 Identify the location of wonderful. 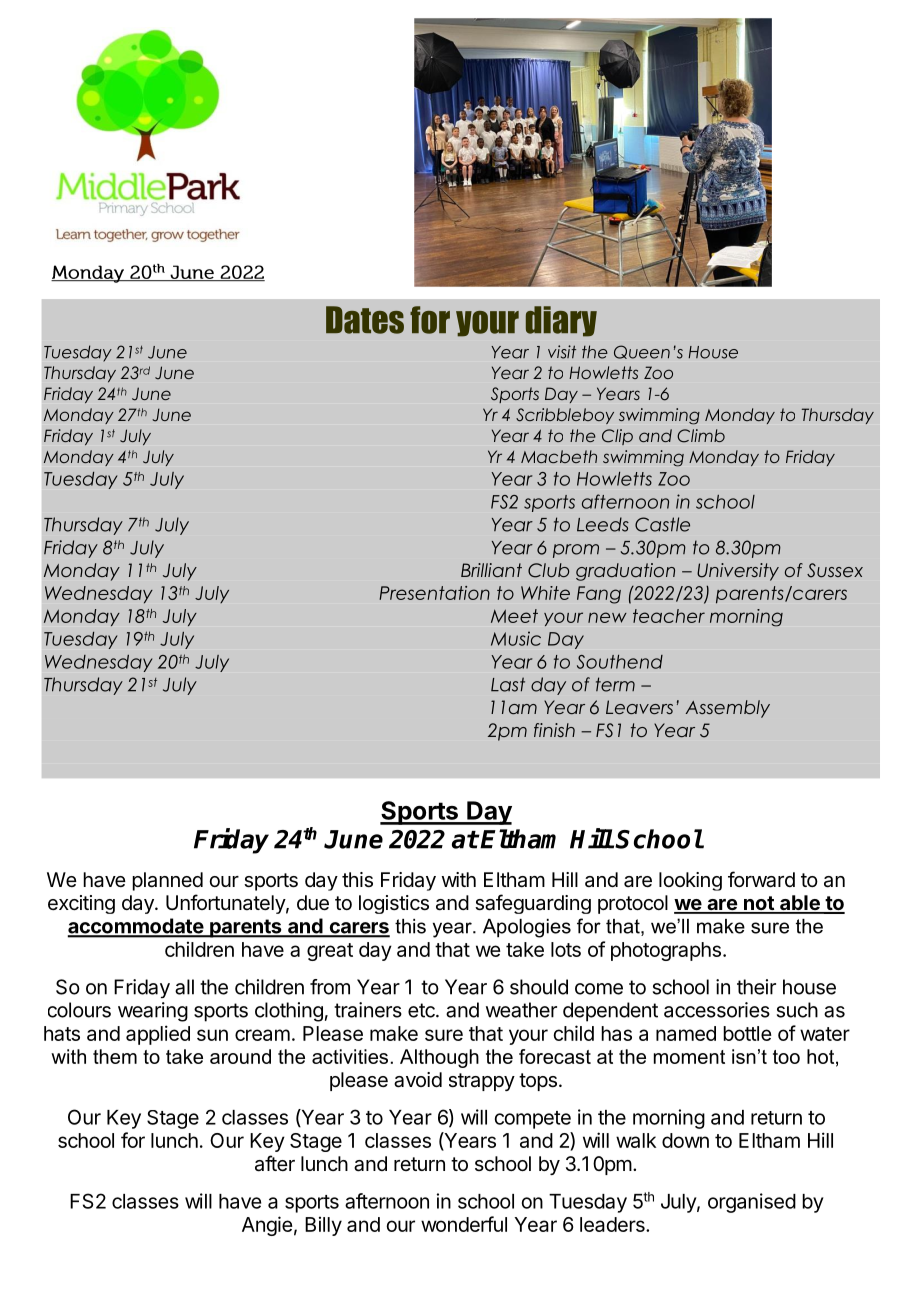
(464, 1224).
